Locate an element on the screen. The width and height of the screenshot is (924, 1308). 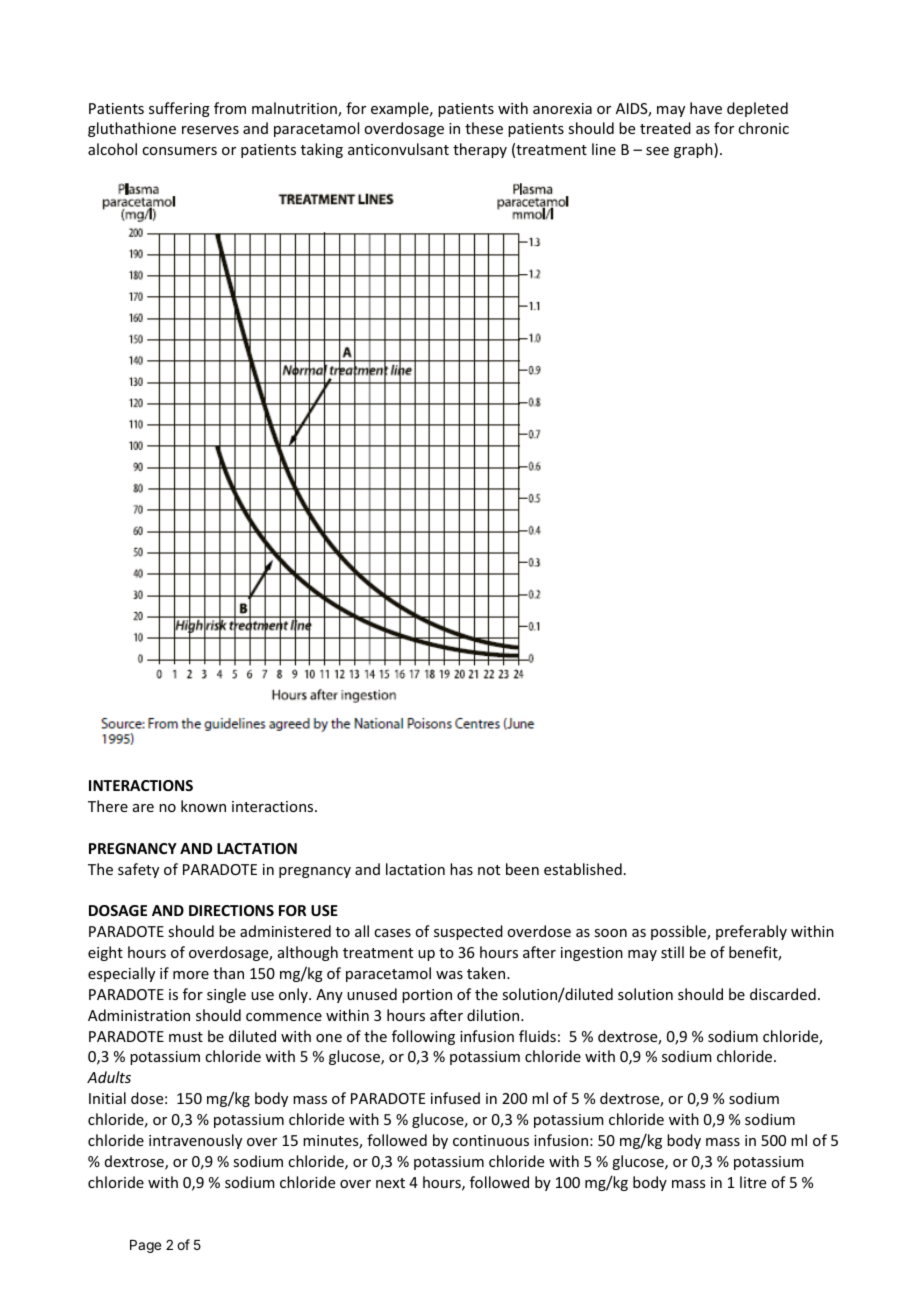
therapy is located at coordinates (480, 150).
